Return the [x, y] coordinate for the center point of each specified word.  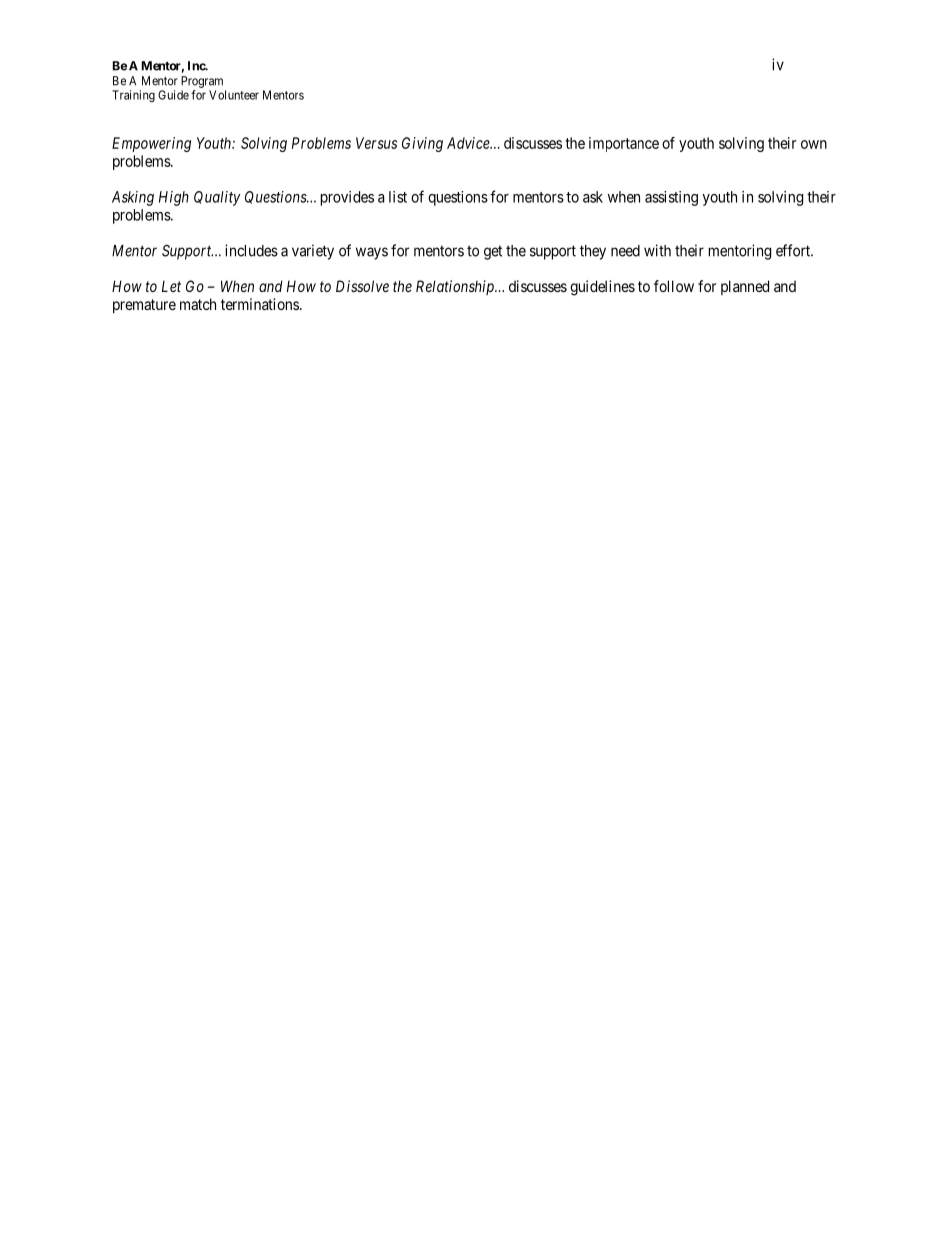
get [493, 252]
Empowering [151, 144]
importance [624, 144]
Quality [217, 198]
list [398, 197]
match [198, 304]
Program [202, 82]
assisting [671, 198]
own [814, 144]
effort [794, 250]
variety [313, 252]
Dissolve [362, 286]
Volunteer [234, 95]
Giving [422, 144]
